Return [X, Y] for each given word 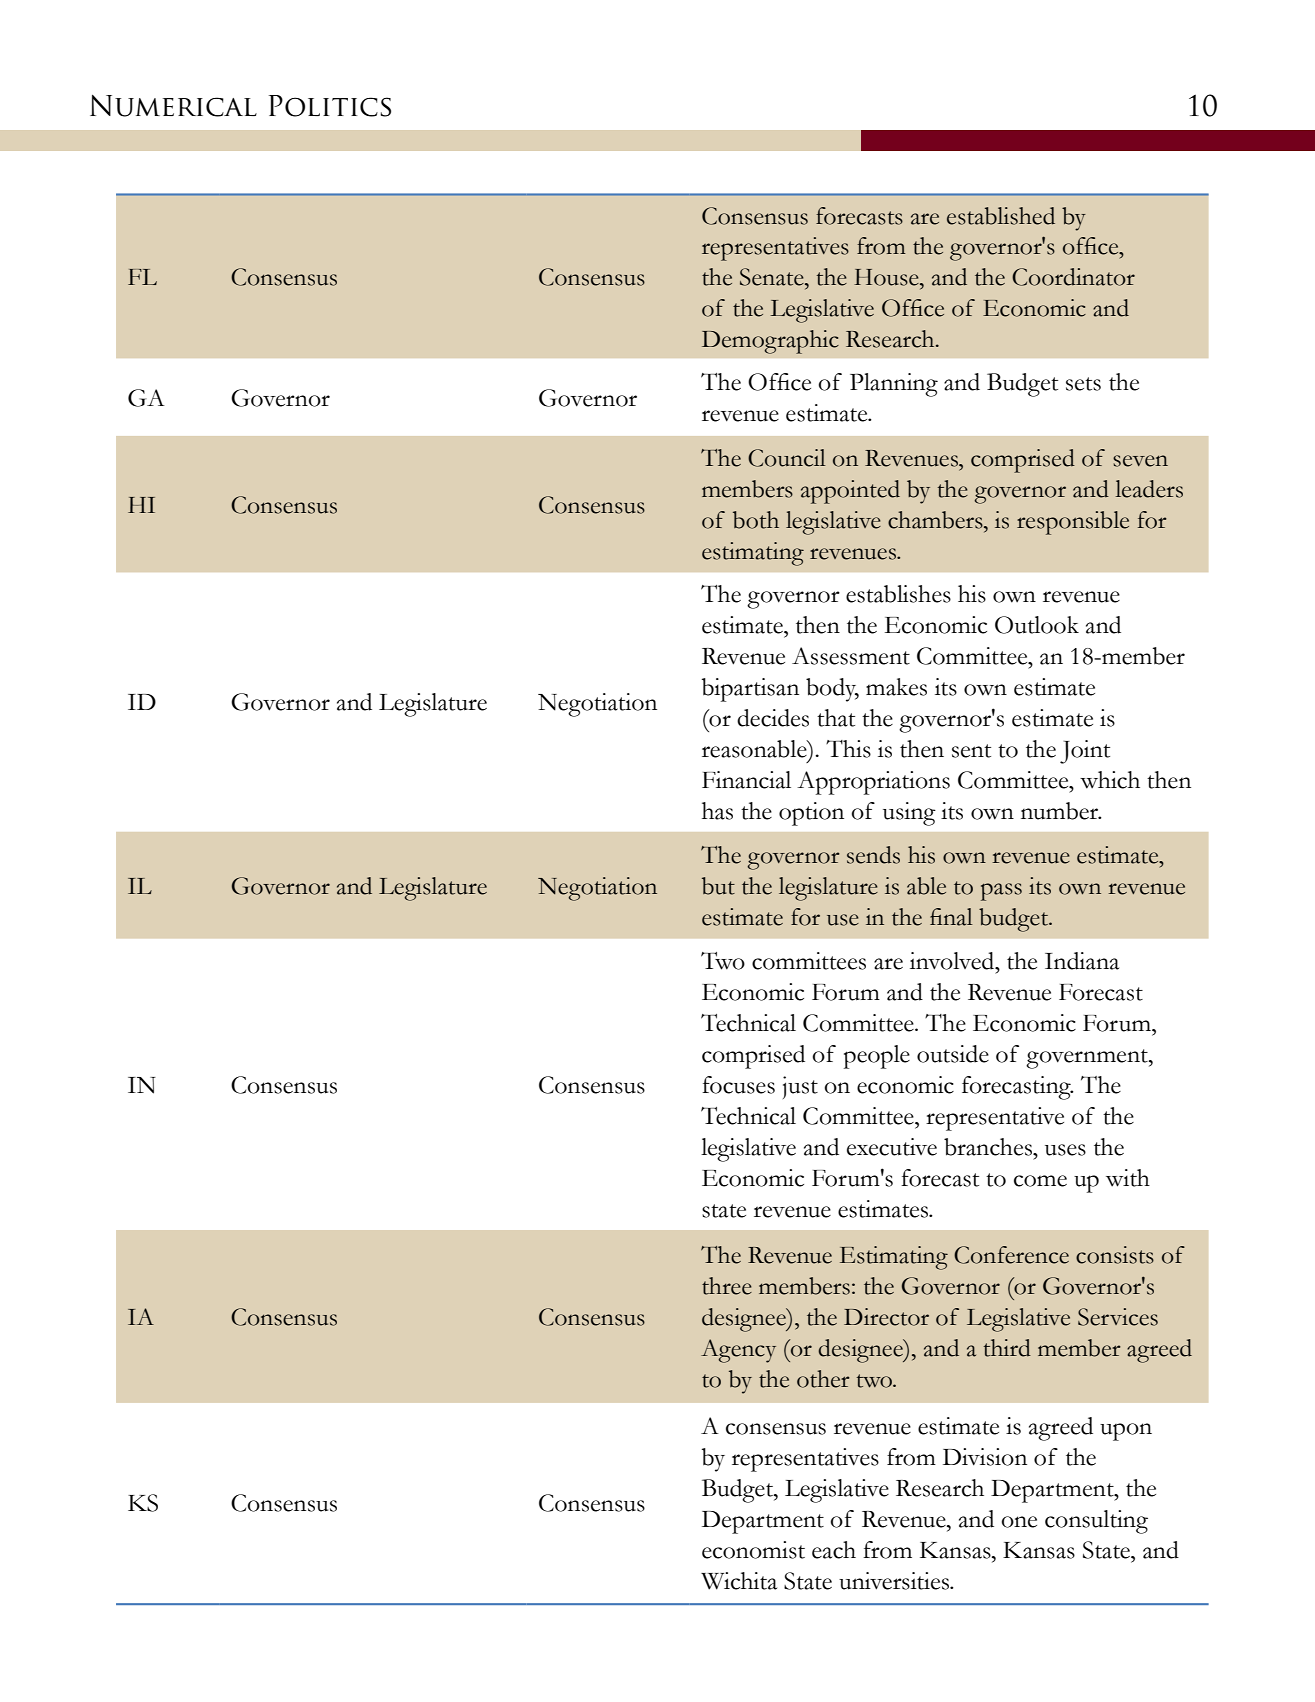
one [1019, 1522]
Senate [773, 277]
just [800, 1087]
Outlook [1037, 625]
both [756, 520]
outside [953, 1054]
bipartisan [750, 690]
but [718, 886]
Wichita [739, 1581]
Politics [330, 106]
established [1001, 216]
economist [753, 1550]
